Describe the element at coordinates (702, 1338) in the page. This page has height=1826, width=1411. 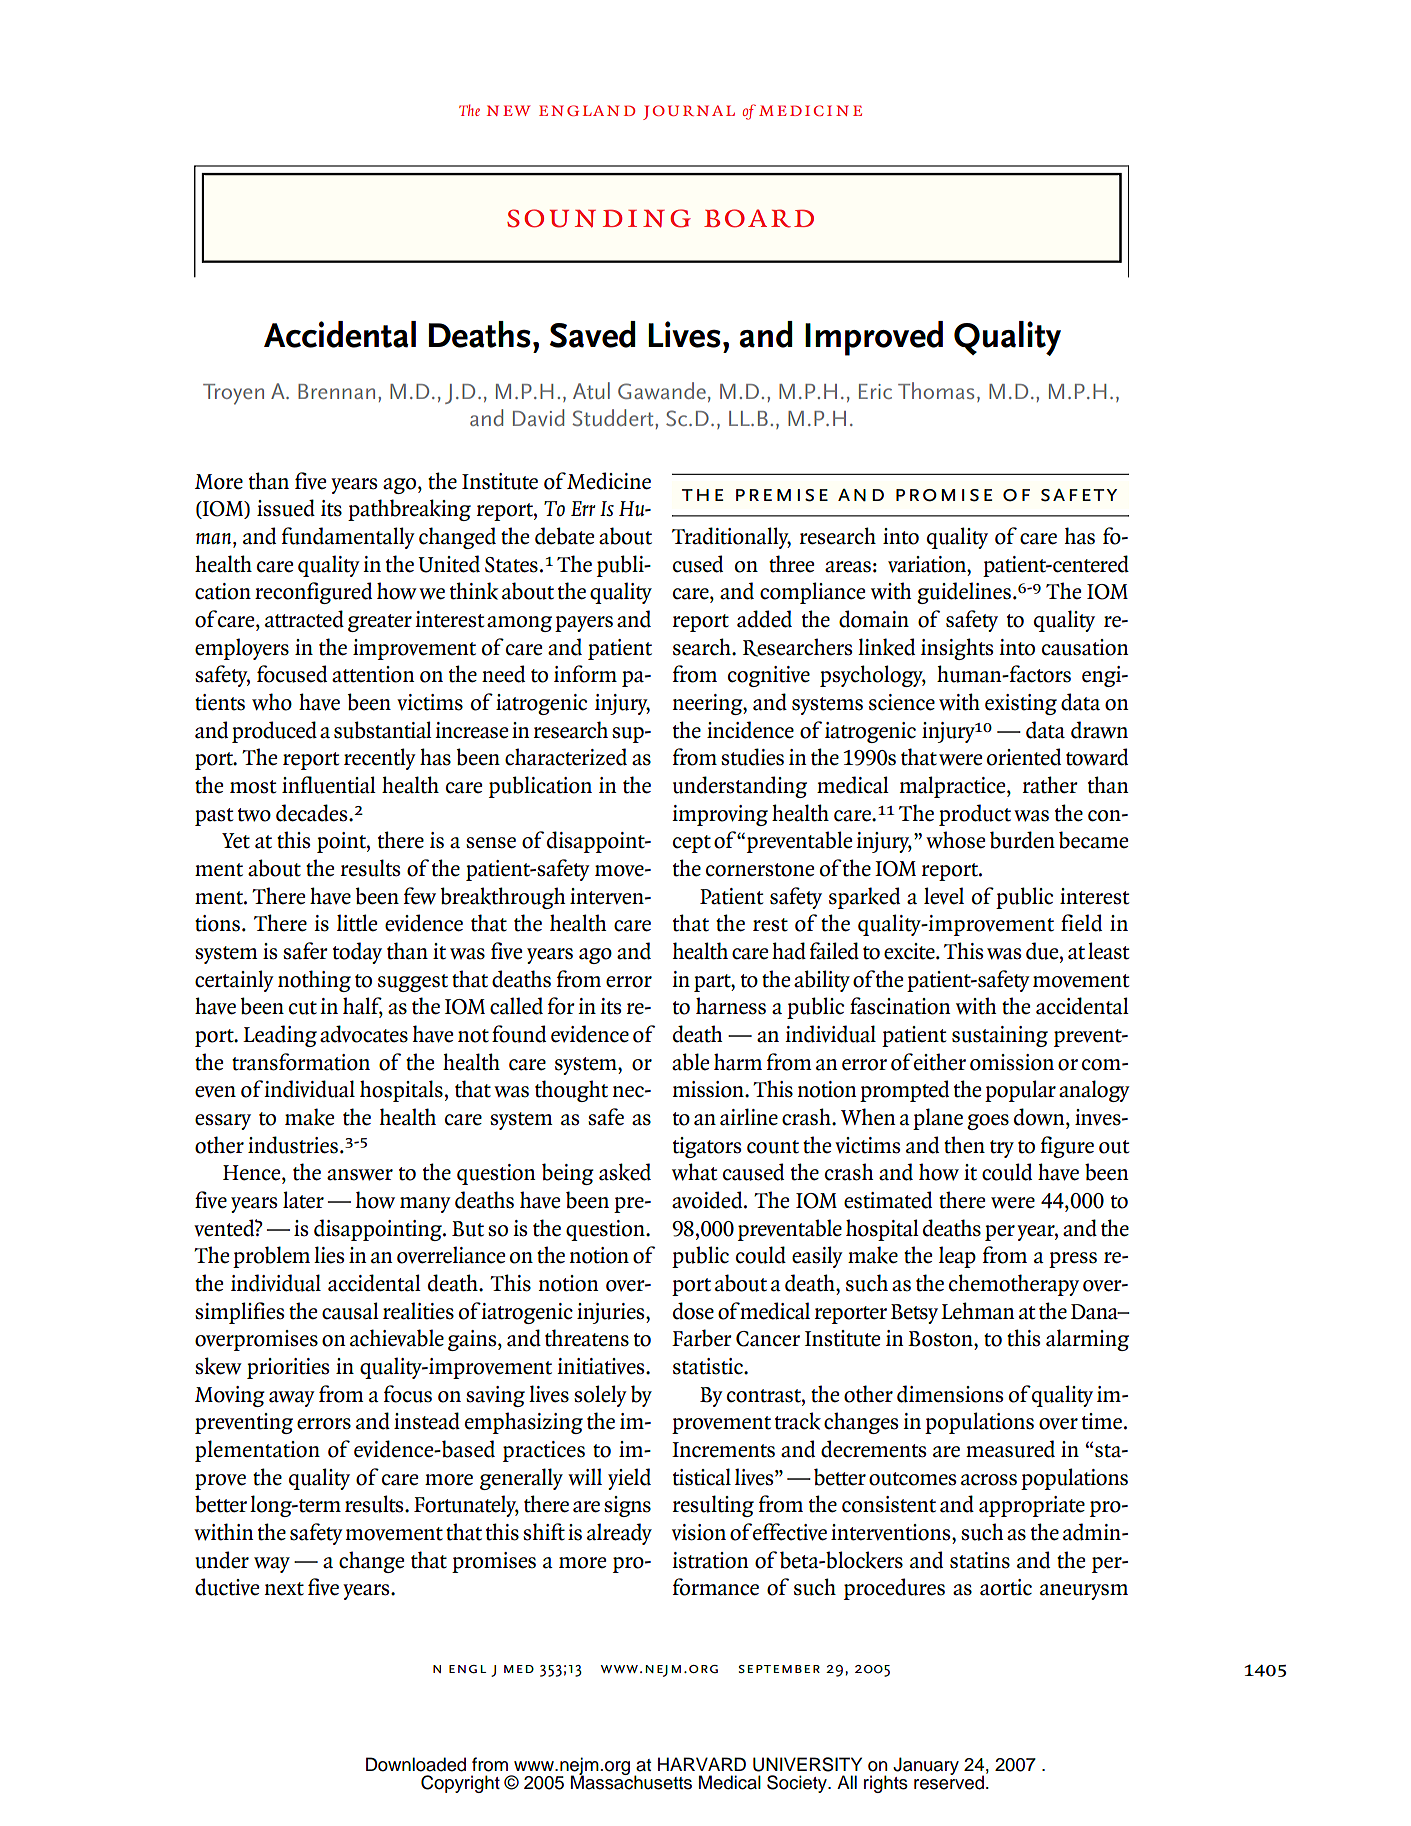
I see `Farber` at that location.
